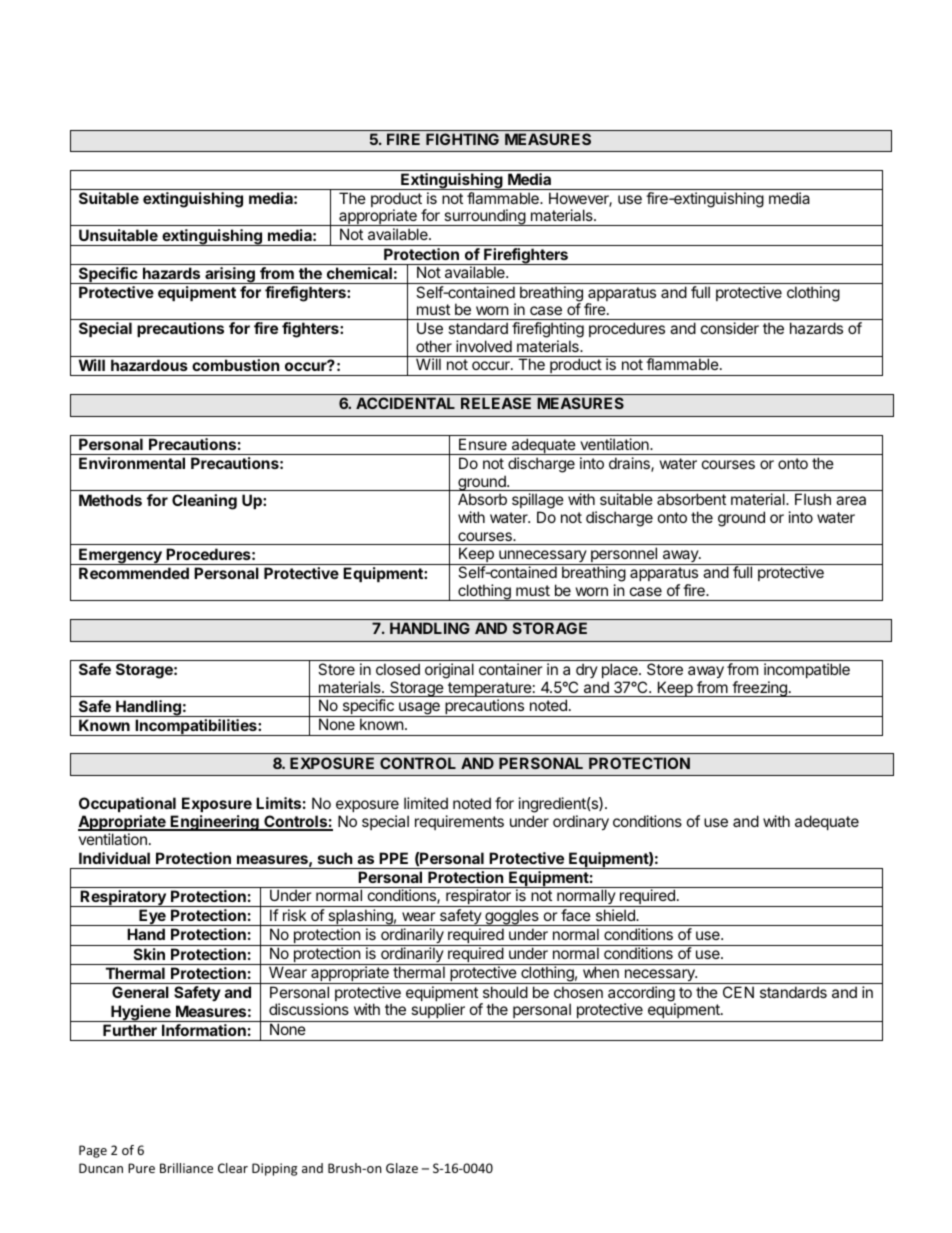 The height and width of the screenshot is (1233, 952). What do you see at coordinates (393, 858) in the screenshot?
I see `PPE` at bounding box center [393, 858].
